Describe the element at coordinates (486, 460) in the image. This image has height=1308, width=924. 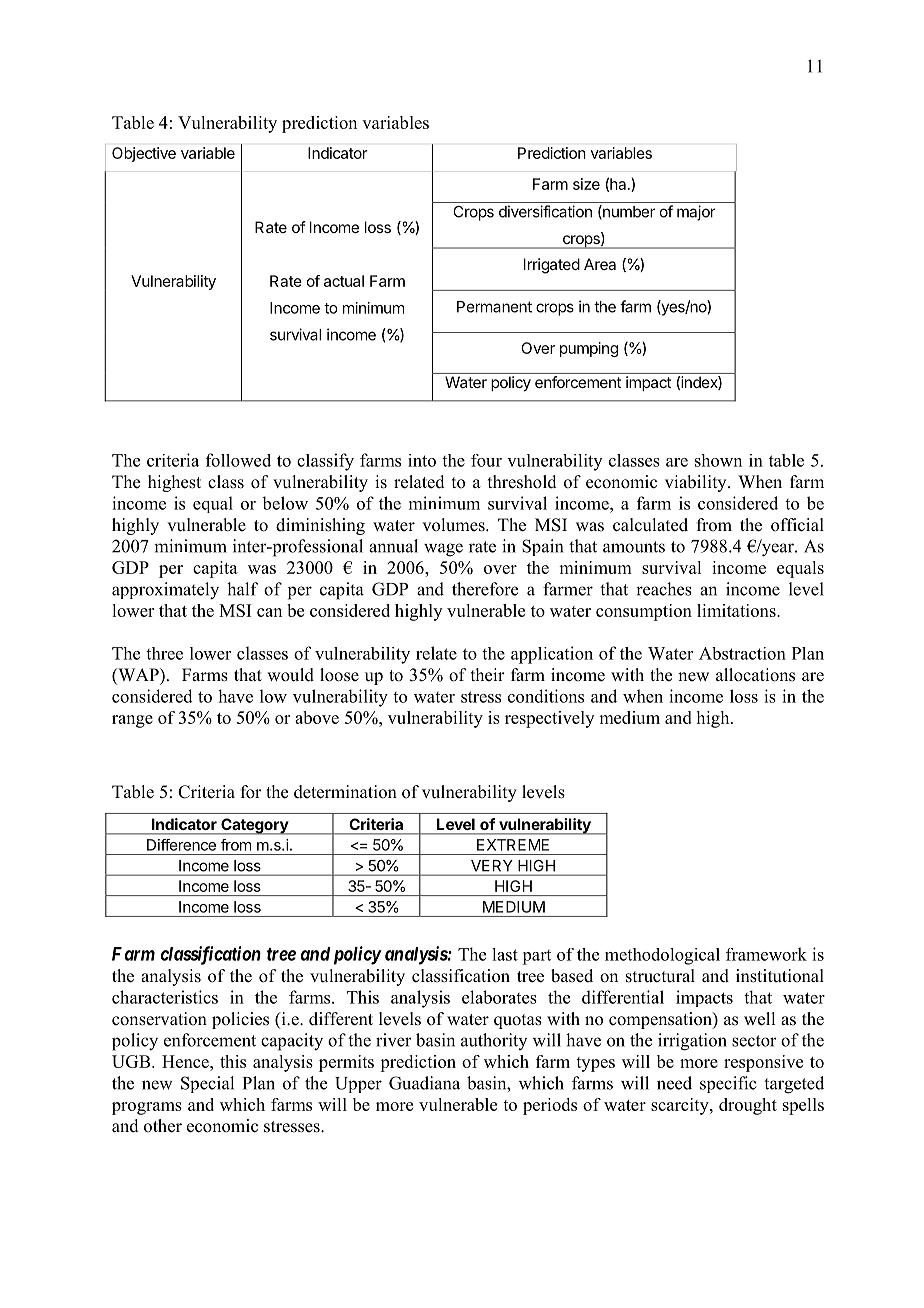
I see `four` at that location.
